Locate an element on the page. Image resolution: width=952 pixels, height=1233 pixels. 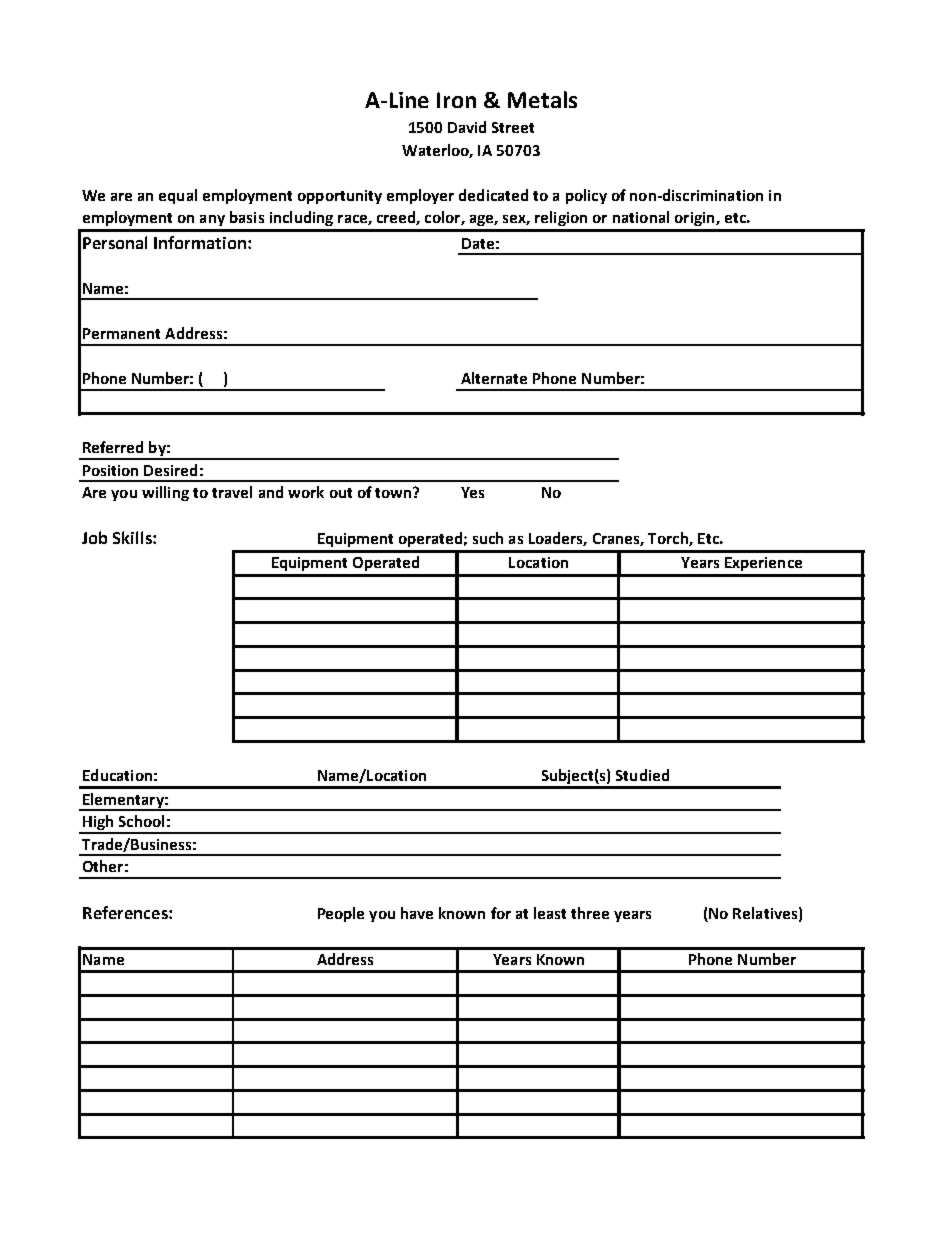
Metals is located at coordinates (542, 99).
